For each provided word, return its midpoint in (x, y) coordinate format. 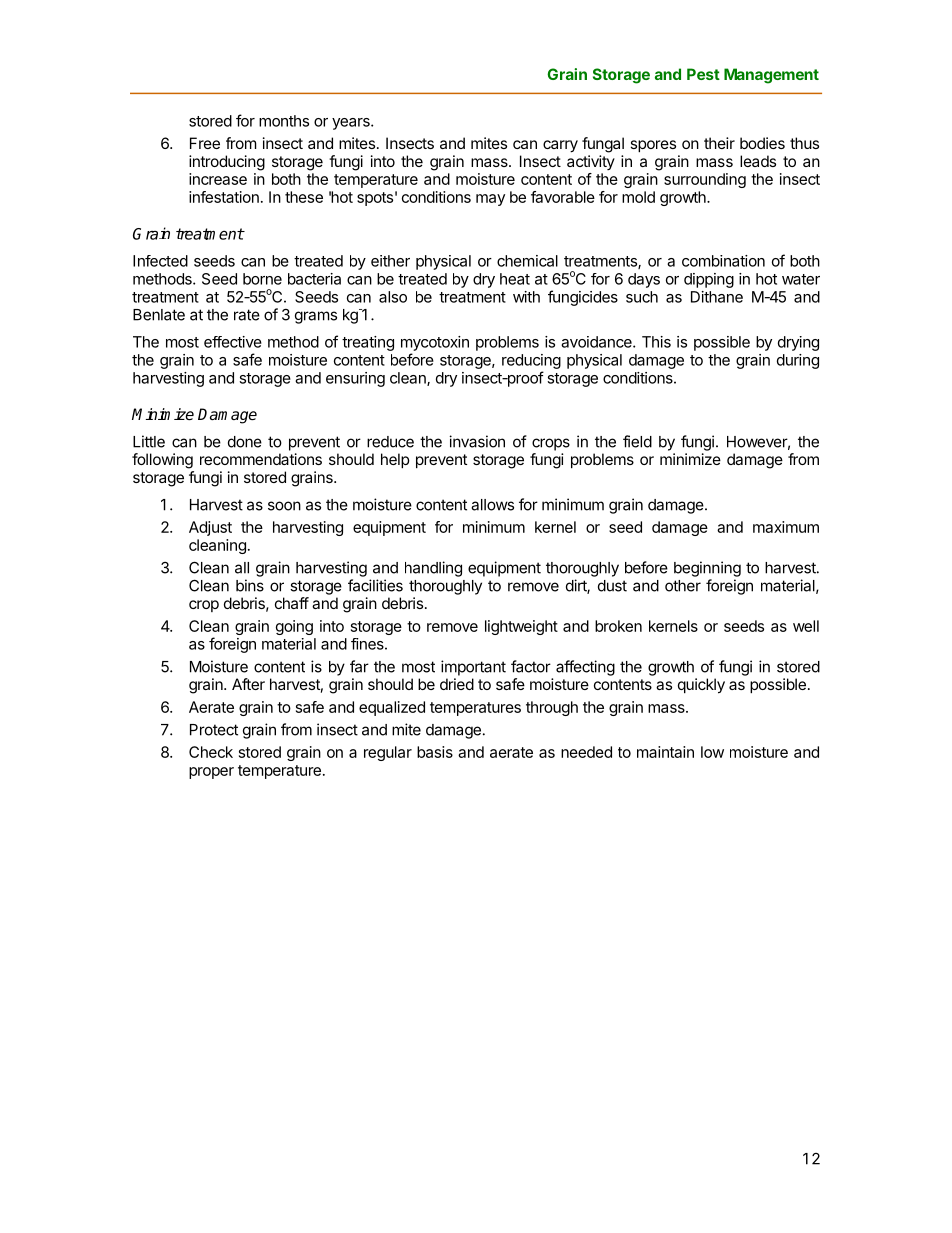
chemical (527, 261)
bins (250, 585)
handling (433, 569)
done (245, 442)
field (637, 441)
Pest (703, 74)
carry (560, 146)
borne (262, 279)
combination (723, 261)
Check (211, 752)
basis (435, 752)
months (284, 121)
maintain (665, 752)
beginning (707, 569)
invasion (477, 441)
